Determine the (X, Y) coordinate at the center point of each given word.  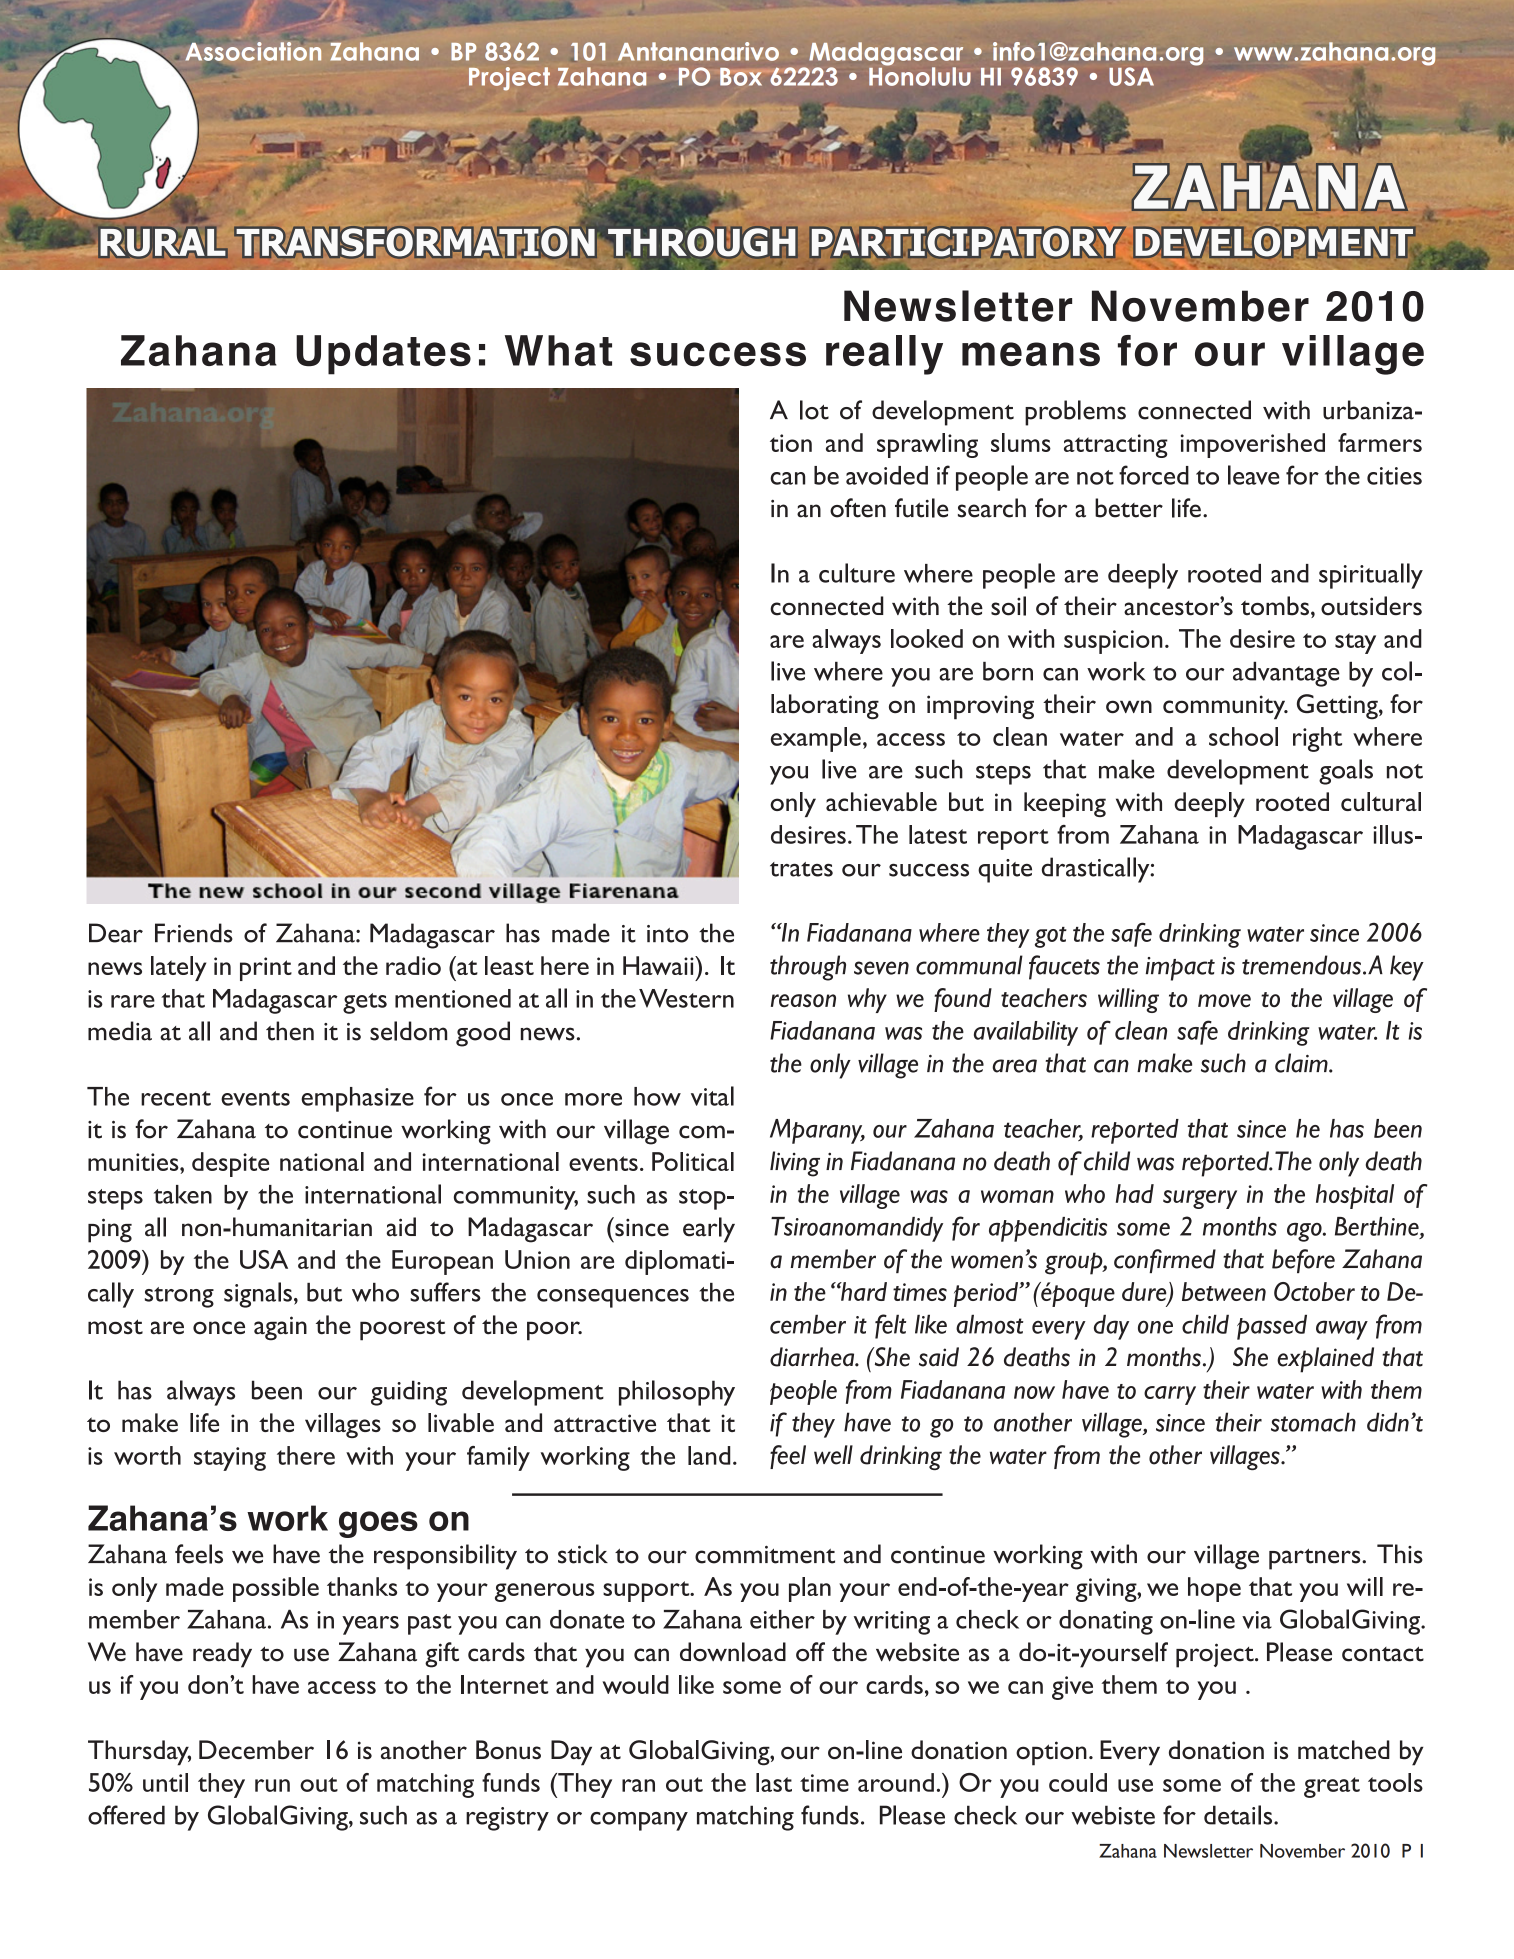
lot (814, 410)
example (816, 739)
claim (1302, 1063)
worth (147, 1455)
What (558, 350)
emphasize (357, 1099)
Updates (383, 355)
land (709, 1455)
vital (712, 1096)
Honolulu (920, 75)
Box (741, 77)
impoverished (1253, 445)
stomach (1313, 1422)
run (272, 1785)
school (1243, 736)
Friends (194, 933)
